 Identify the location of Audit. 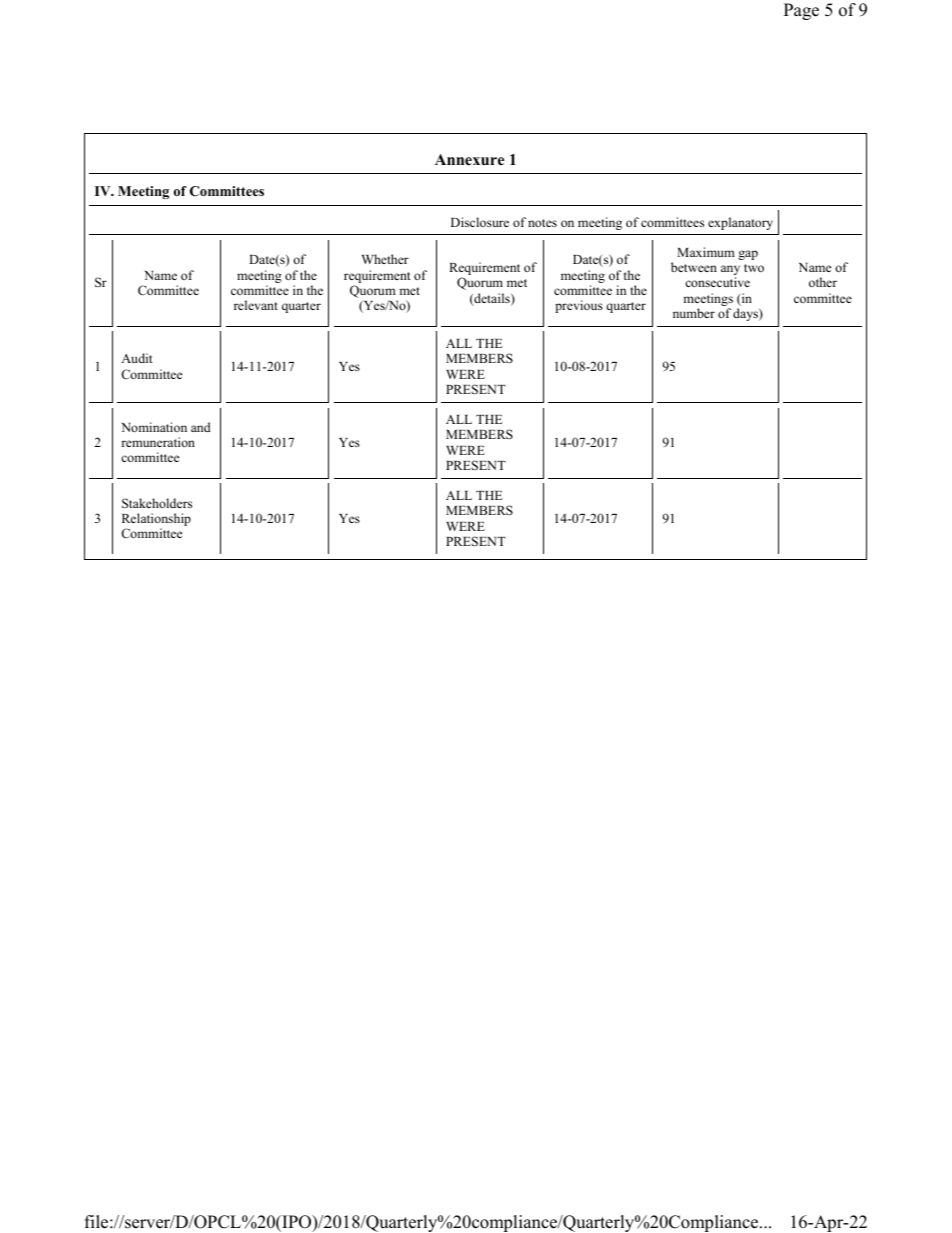
(136, 358).
